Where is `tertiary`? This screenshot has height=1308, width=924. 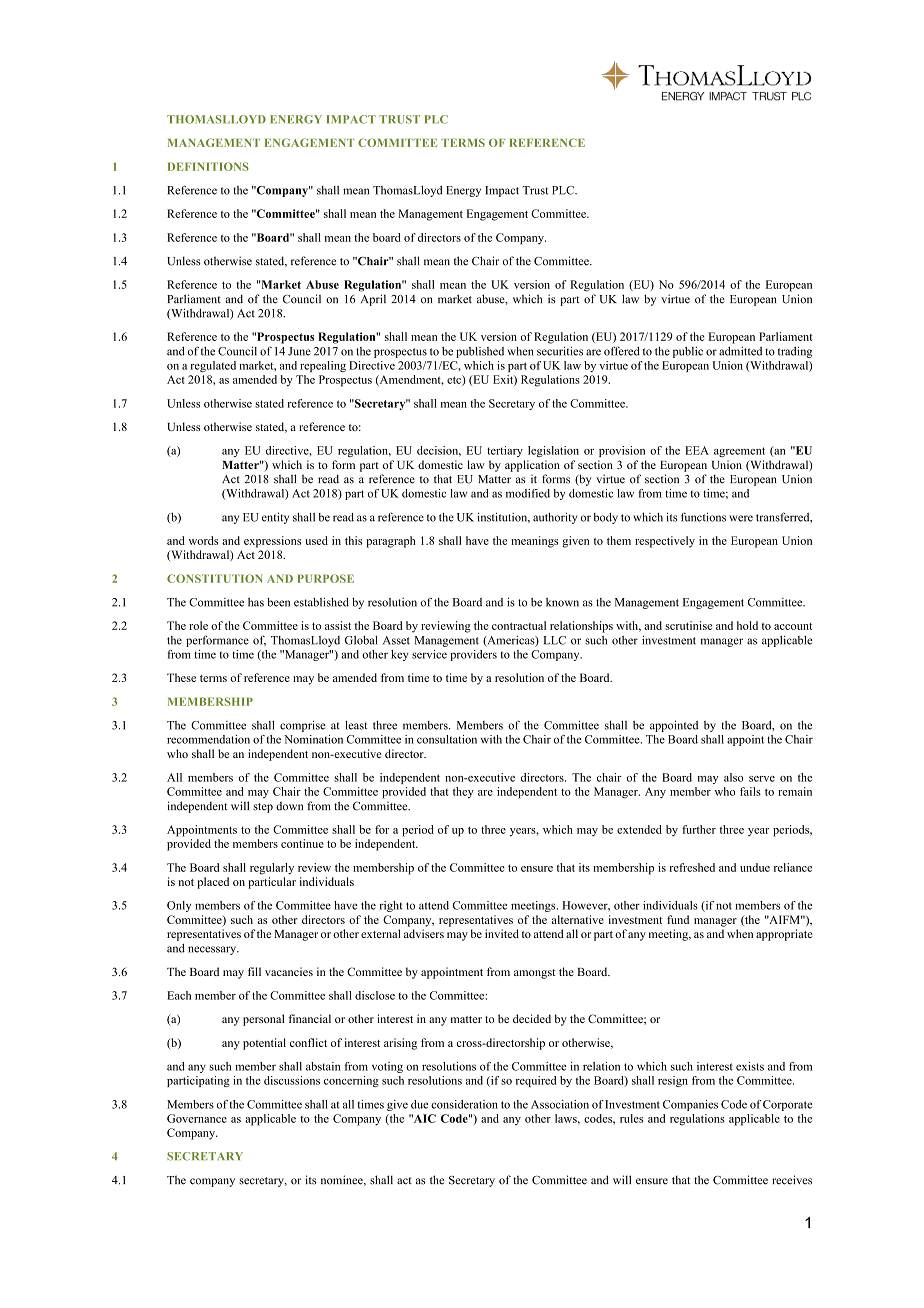 tertiary is located at coordinates (505, 451).
